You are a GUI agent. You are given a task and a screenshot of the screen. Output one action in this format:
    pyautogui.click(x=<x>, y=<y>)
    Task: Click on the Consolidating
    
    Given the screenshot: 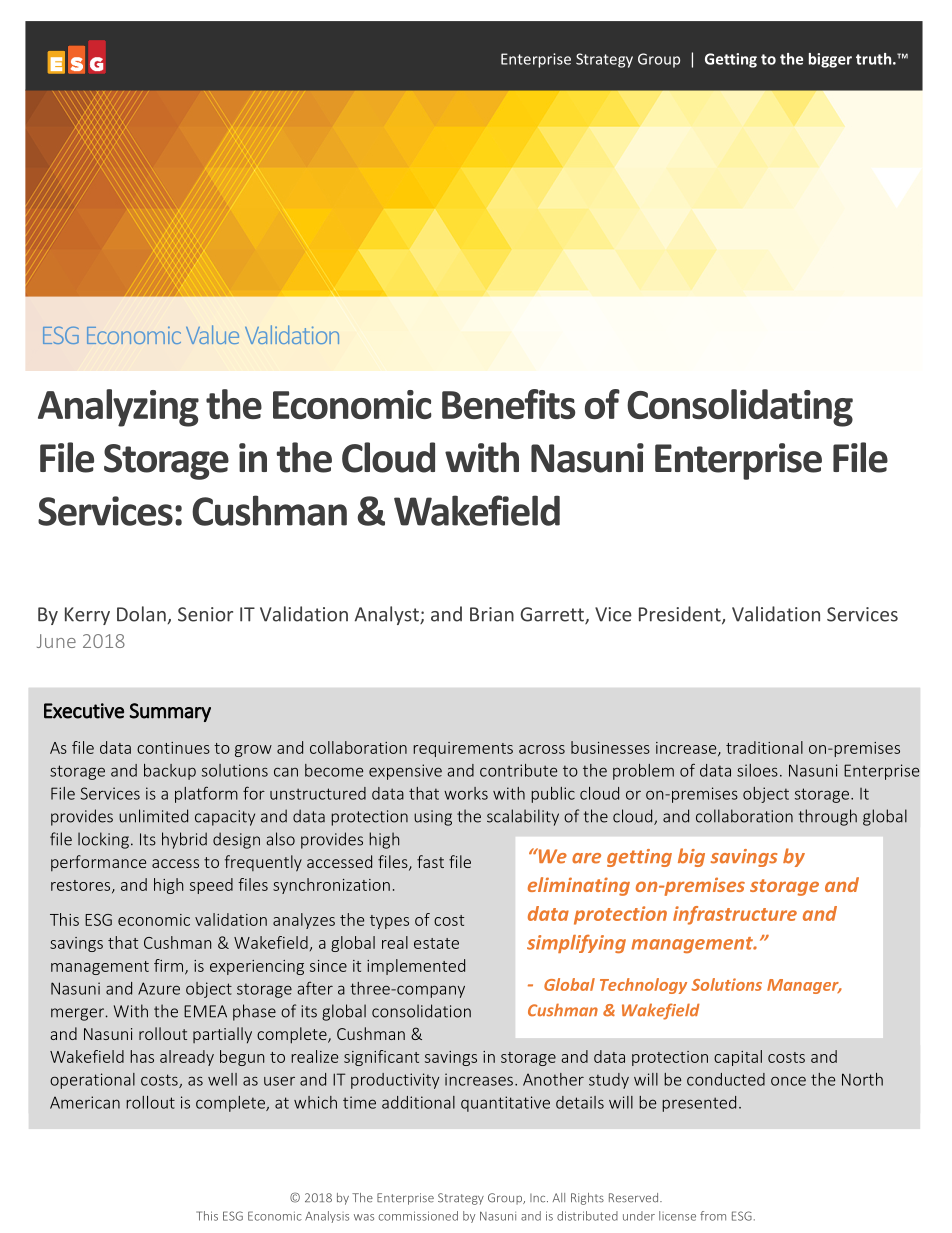 What is the action you would take?
    pyautogui.click(x=740, y=408)
